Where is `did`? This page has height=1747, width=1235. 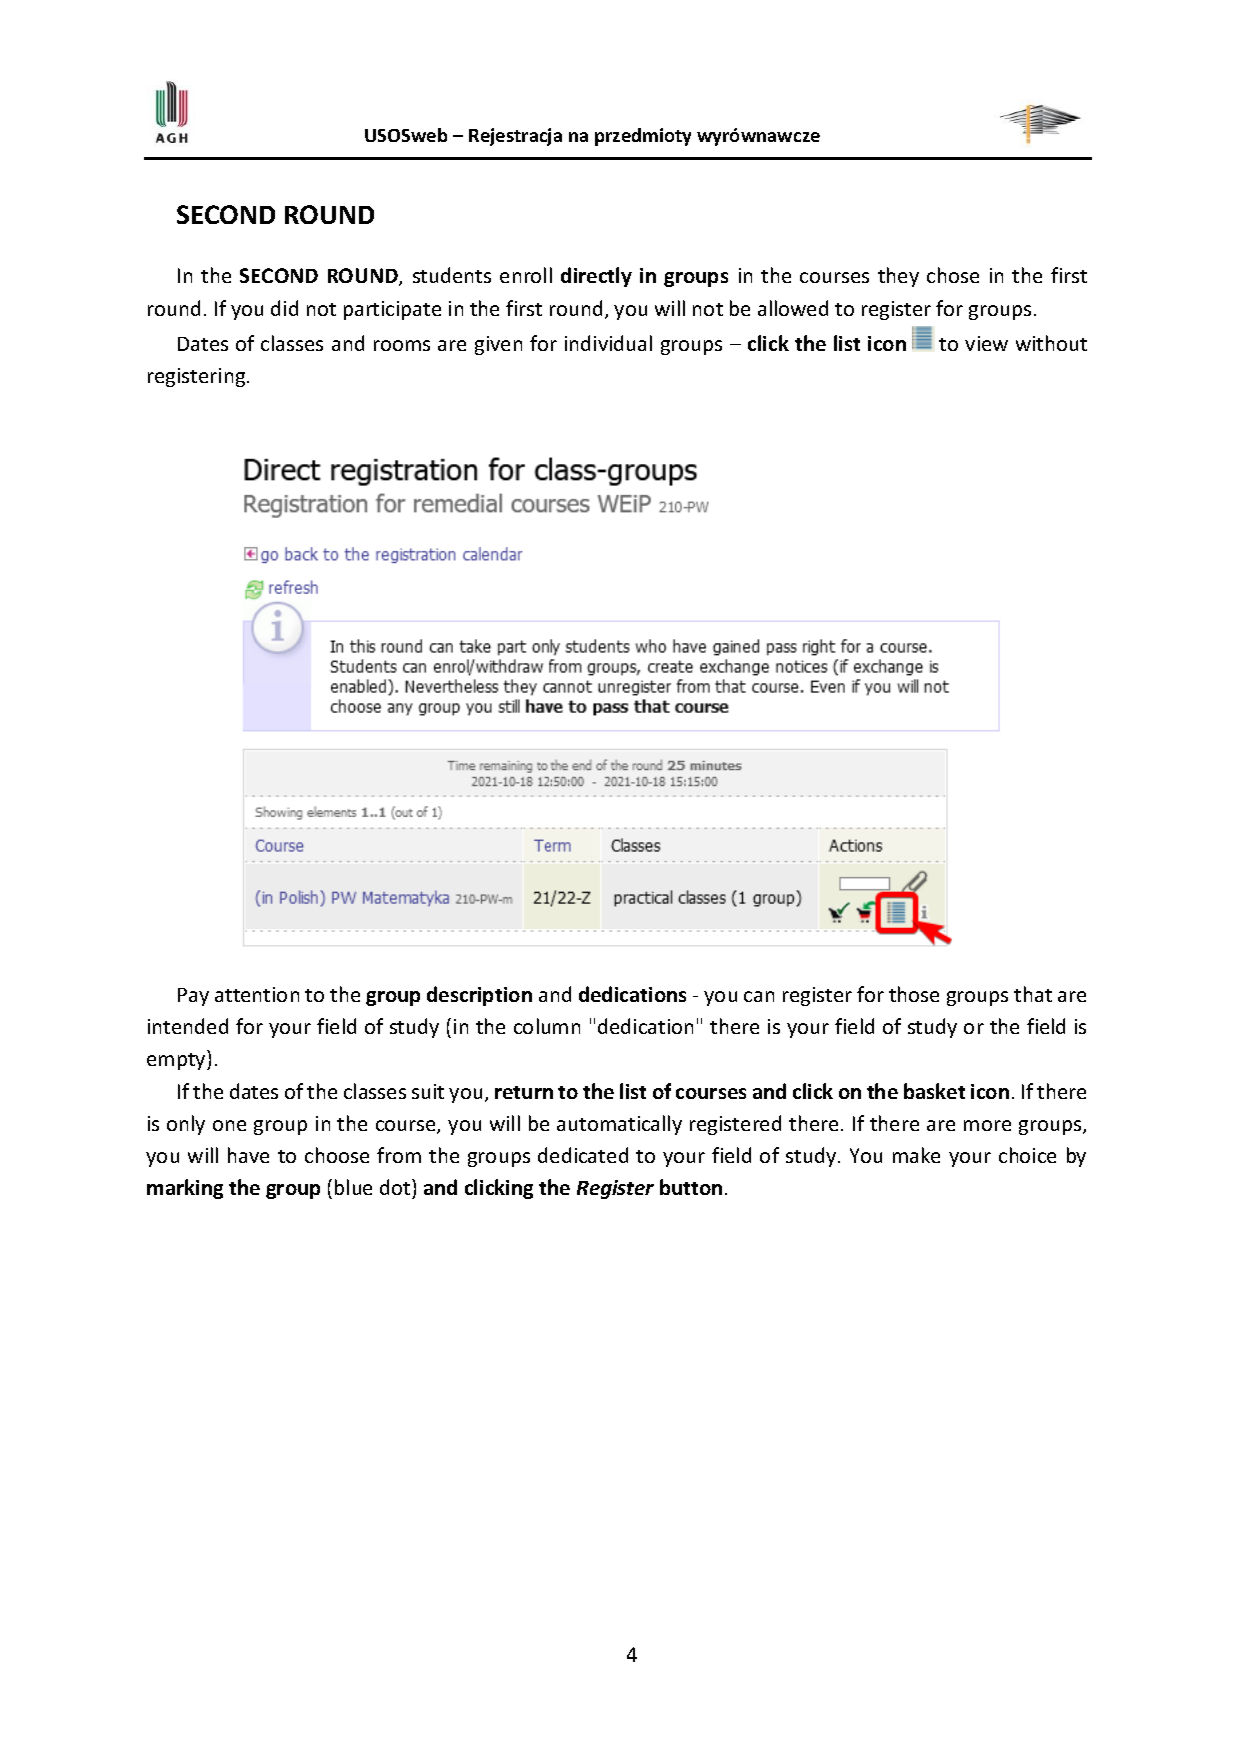 did is located at coordinates (284, 308).
